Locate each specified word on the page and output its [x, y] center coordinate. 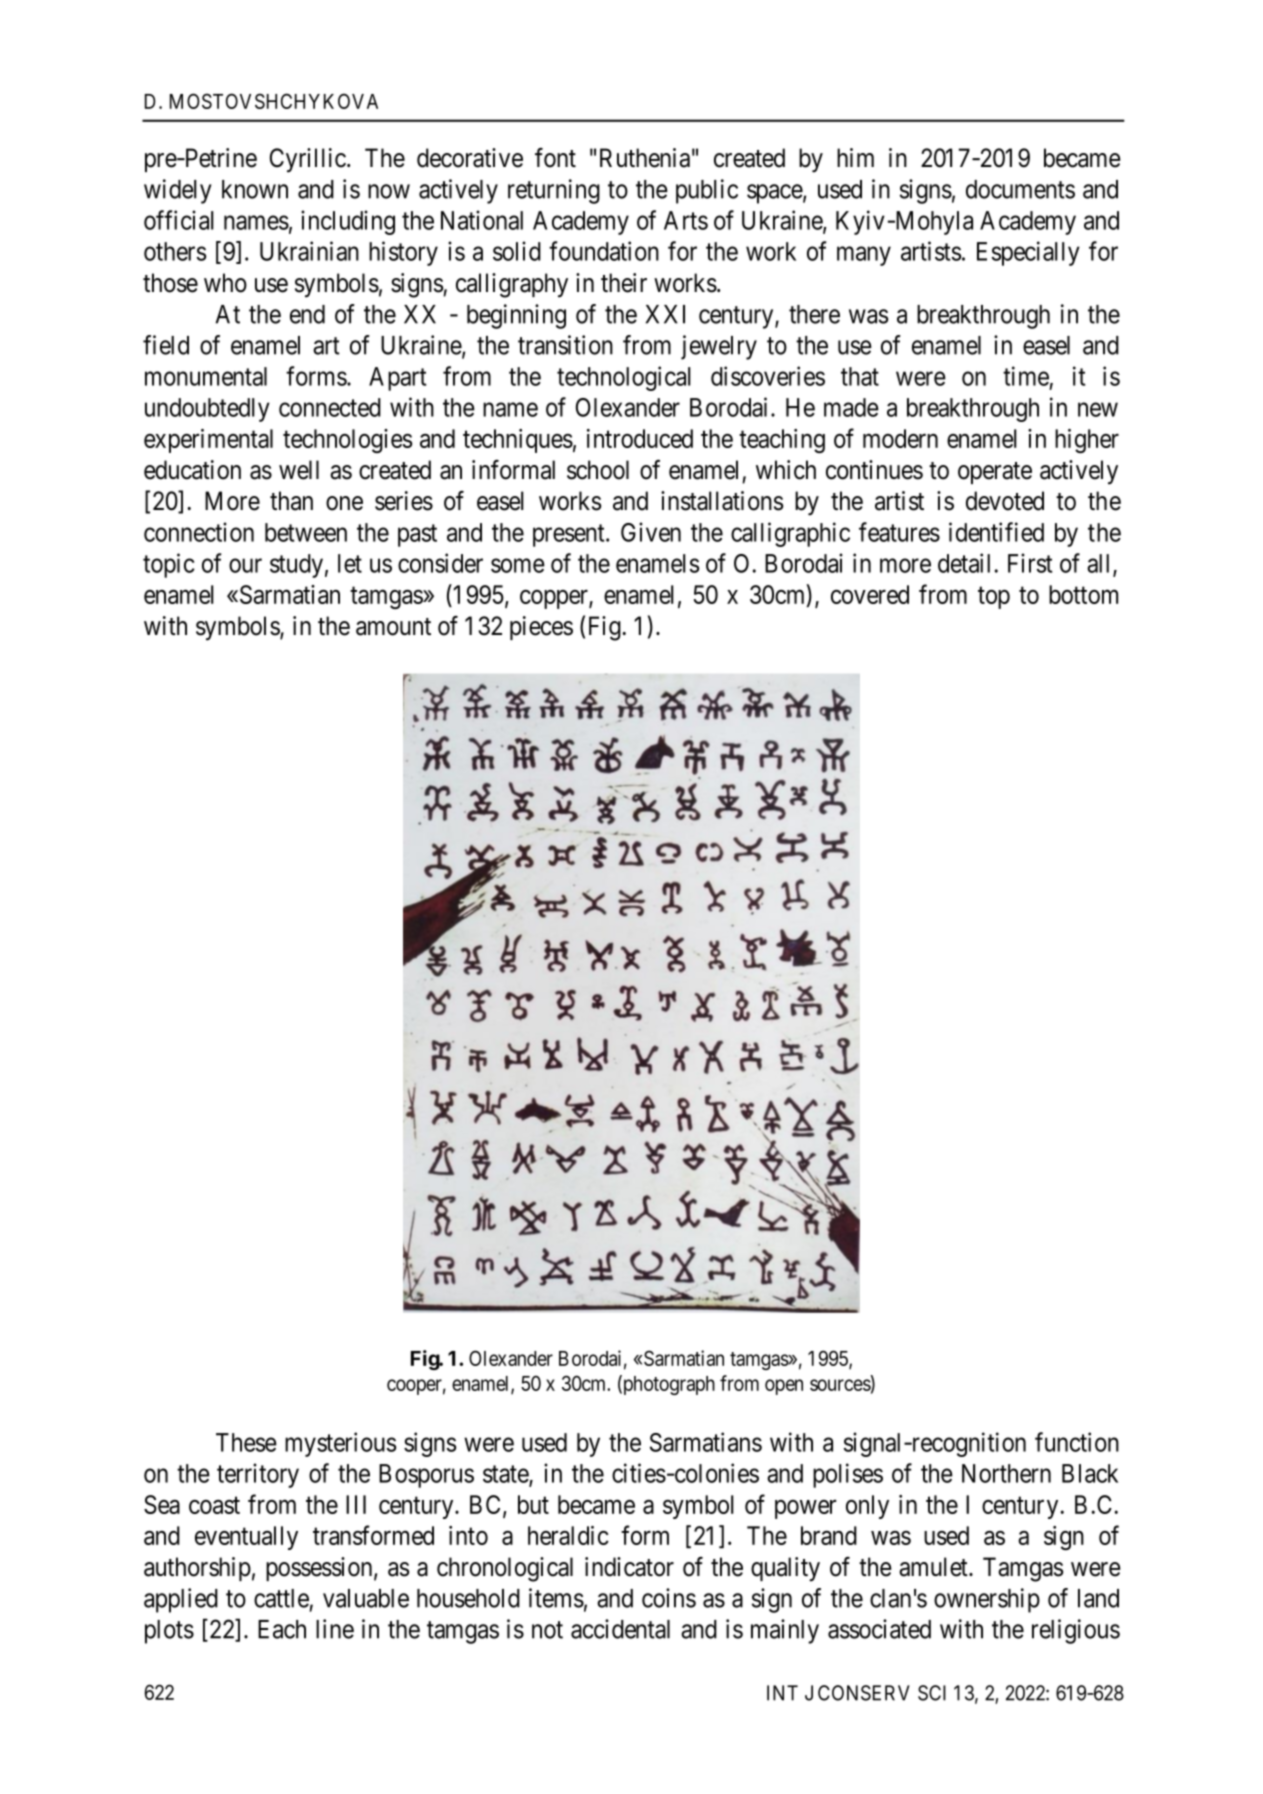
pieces [541, 628]
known [255, 189]
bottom [1083, 594]
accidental [620, 1629]
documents [1020, 189]
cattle [281, 1598]
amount [393, 627]
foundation [604, 251]
